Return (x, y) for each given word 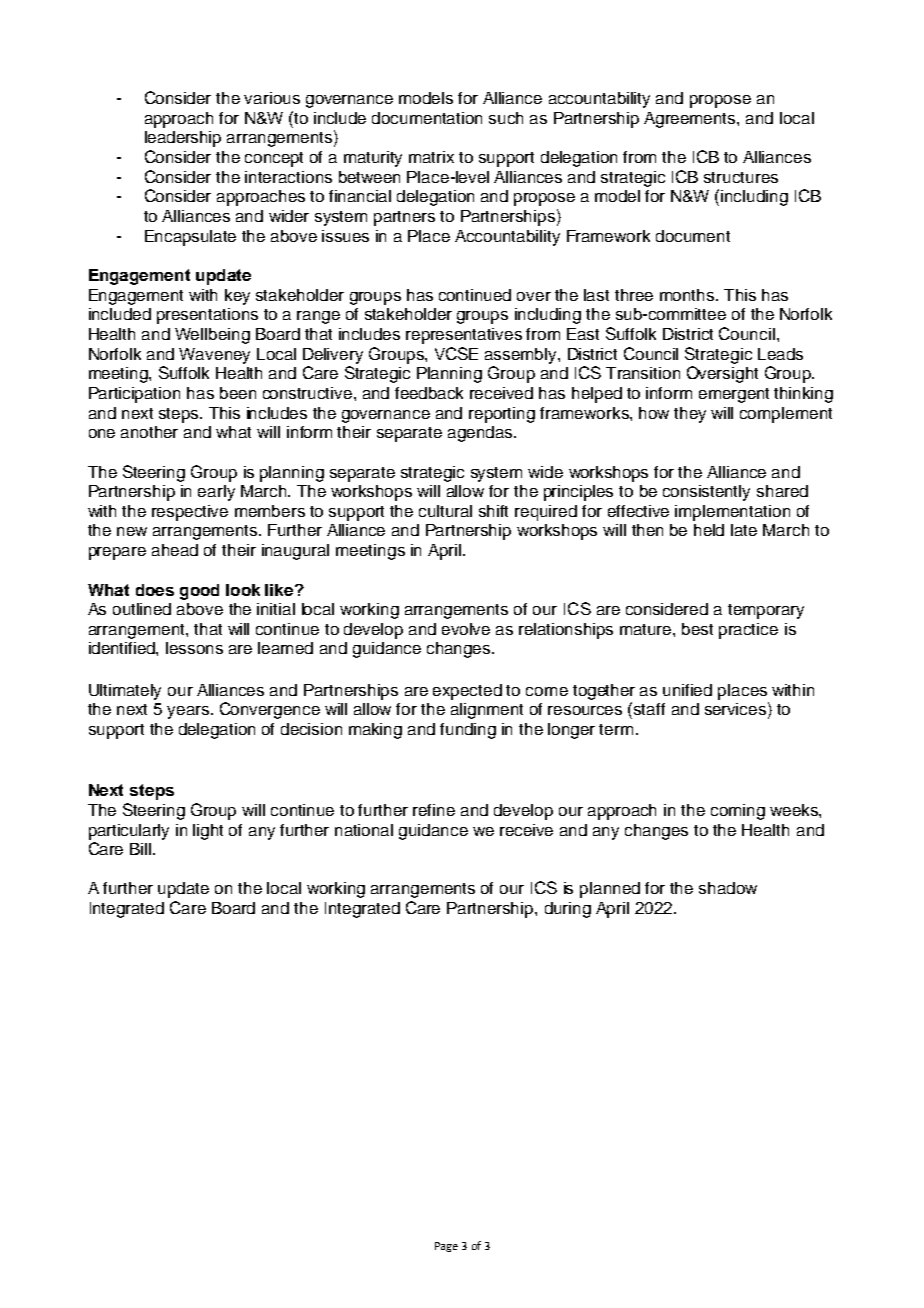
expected (467, 692)
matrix (431, 157)
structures (741, 177)
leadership (183, 139)
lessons (194, 648)
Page (446, 1247)
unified (687, 690)
